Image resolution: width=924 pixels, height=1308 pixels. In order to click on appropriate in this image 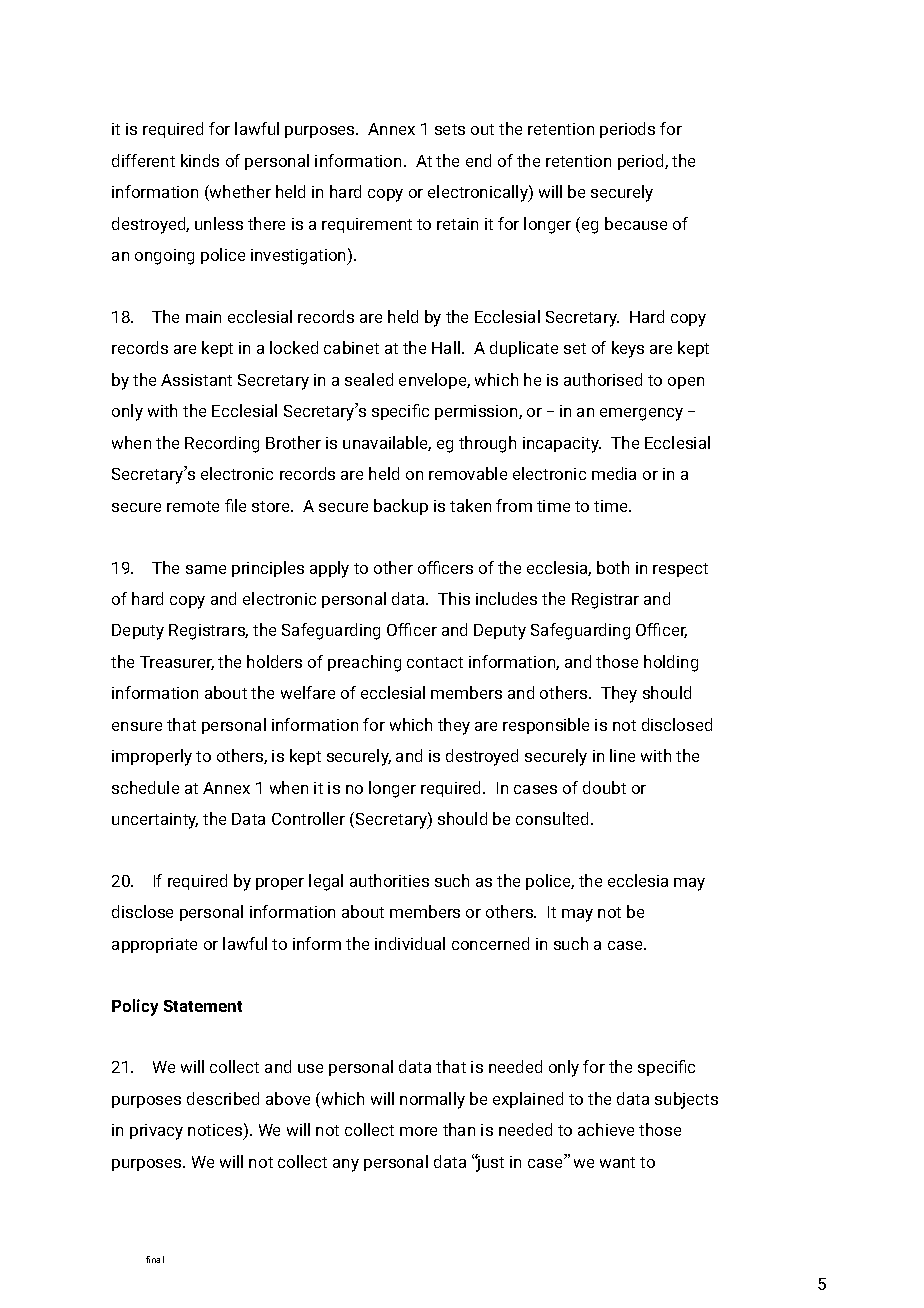, I will do `click(154, 945)`.
